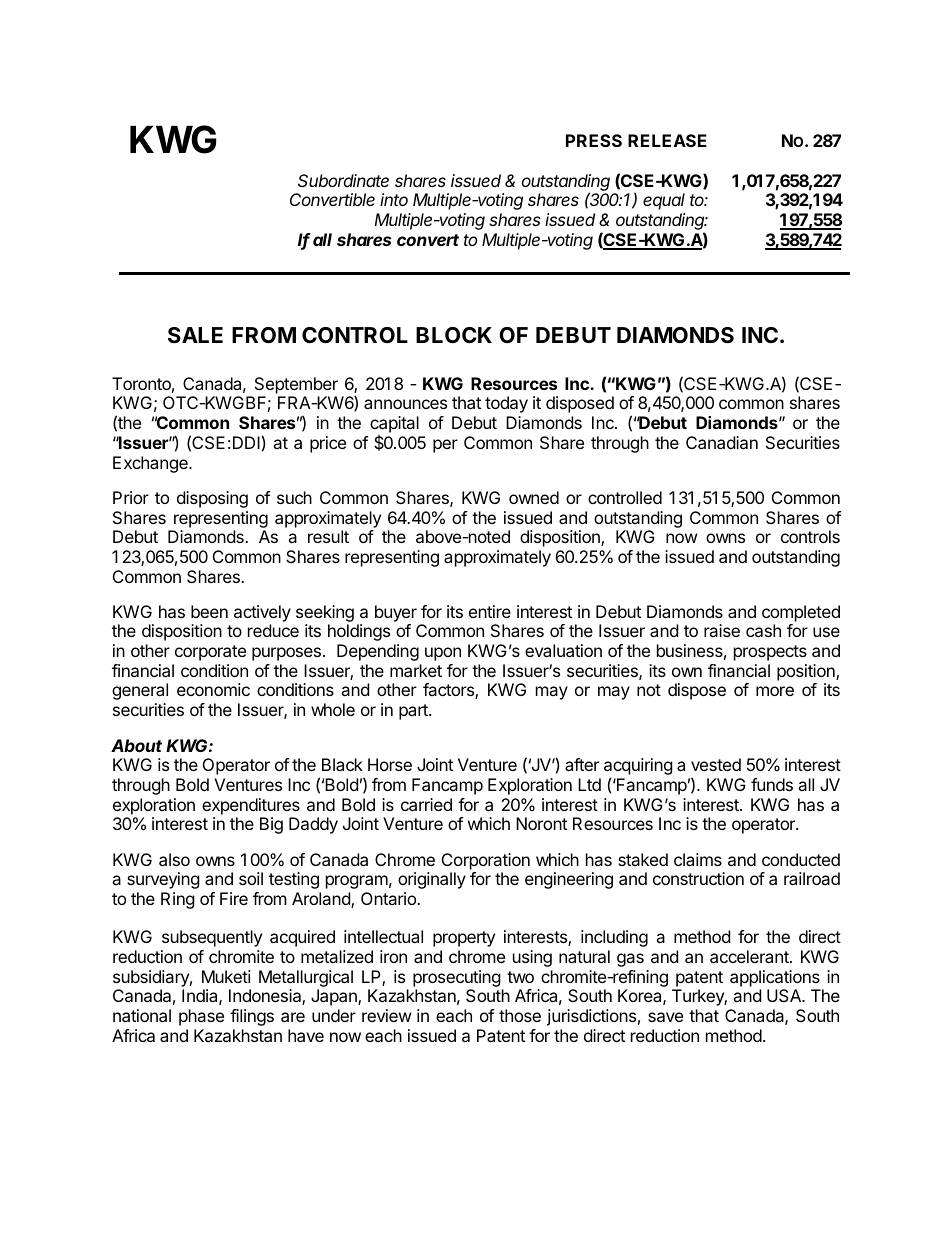  I want to click on cash, so click(763, 630).
